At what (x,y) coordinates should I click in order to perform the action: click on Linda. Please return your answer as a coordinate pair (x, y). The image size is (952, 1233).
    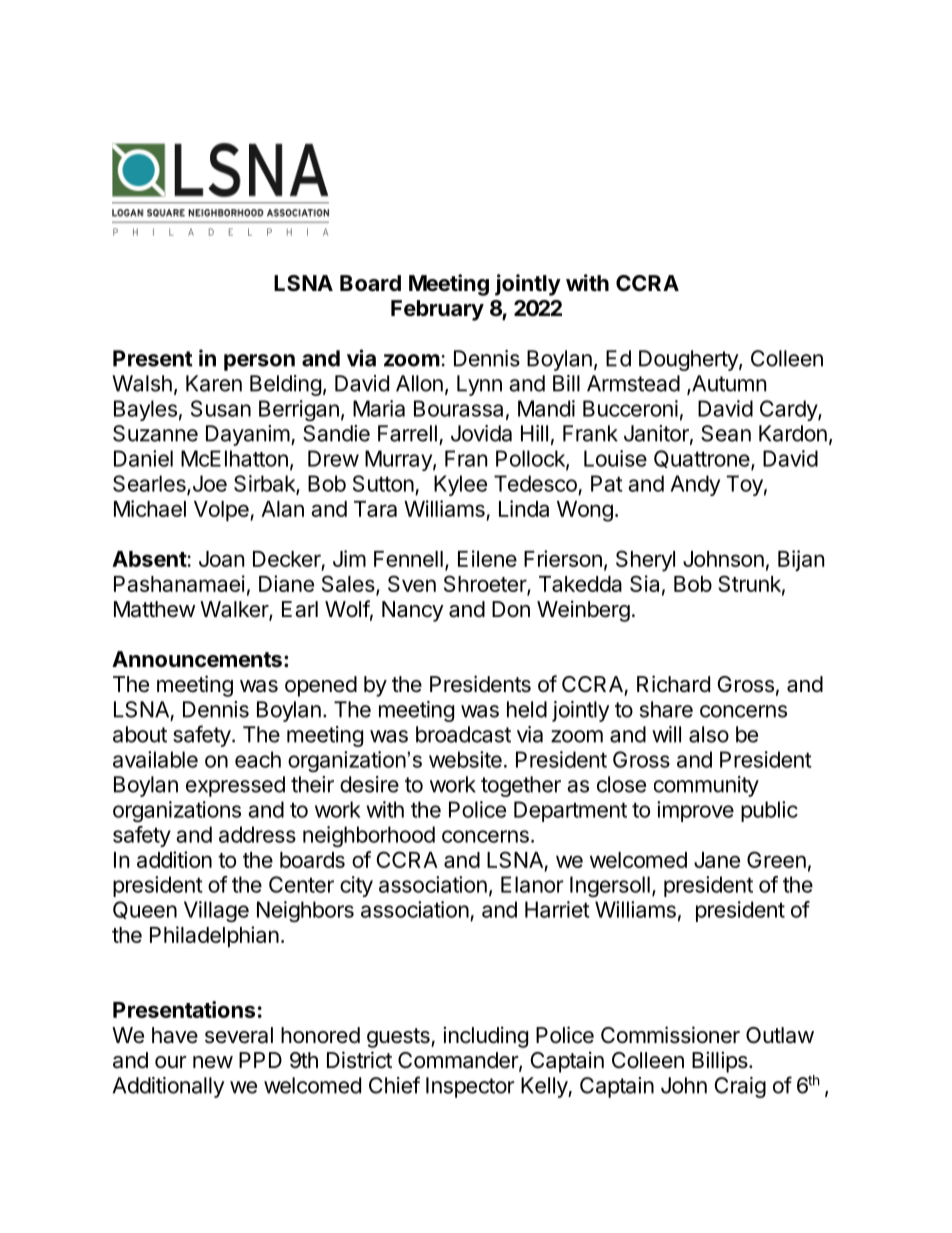
    Looking at the image, I should click on (524, 508).
